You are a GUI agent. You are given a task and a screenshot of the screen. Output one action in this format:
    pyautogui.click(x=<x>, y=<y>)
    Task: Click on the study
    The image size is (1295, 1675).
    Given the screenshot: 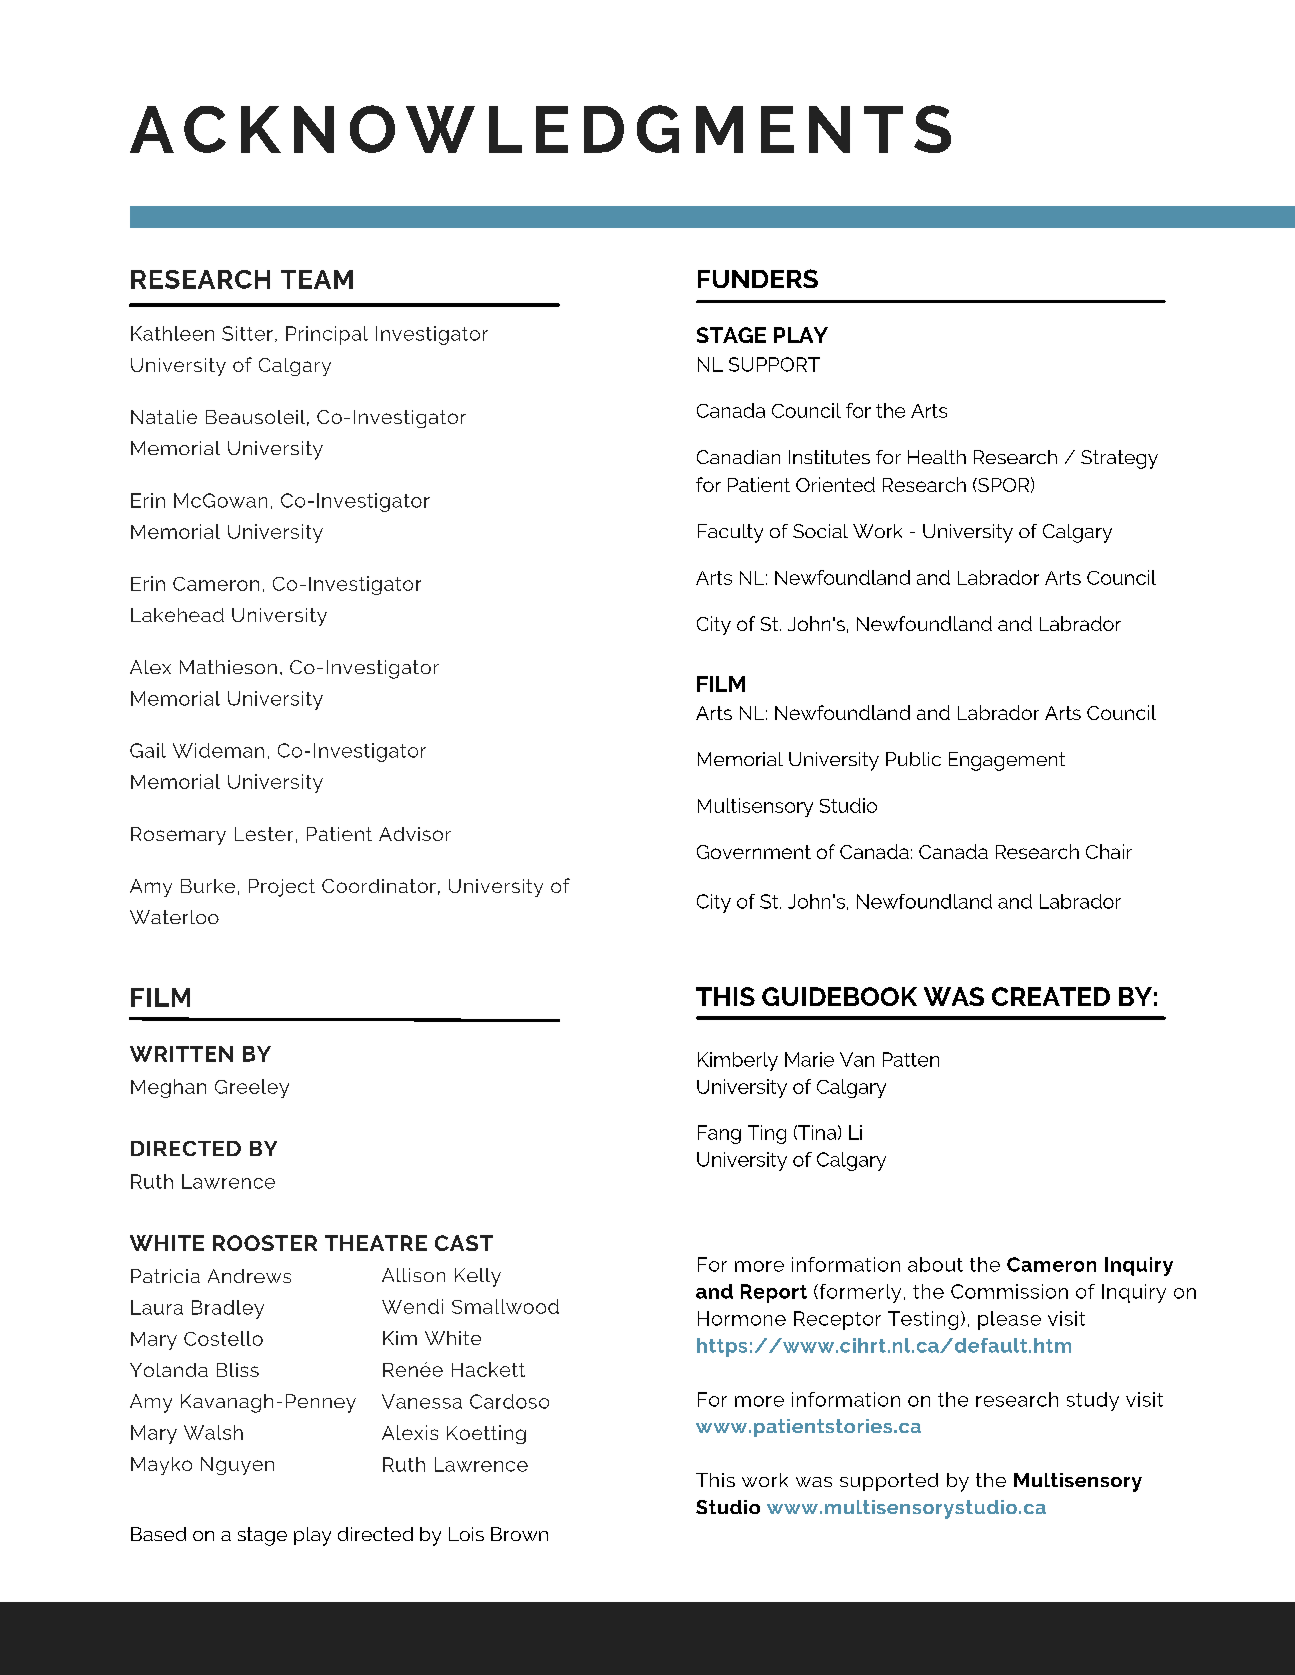 What is the action you would take?
    pyautogui.click(x=1093, y=1401)
